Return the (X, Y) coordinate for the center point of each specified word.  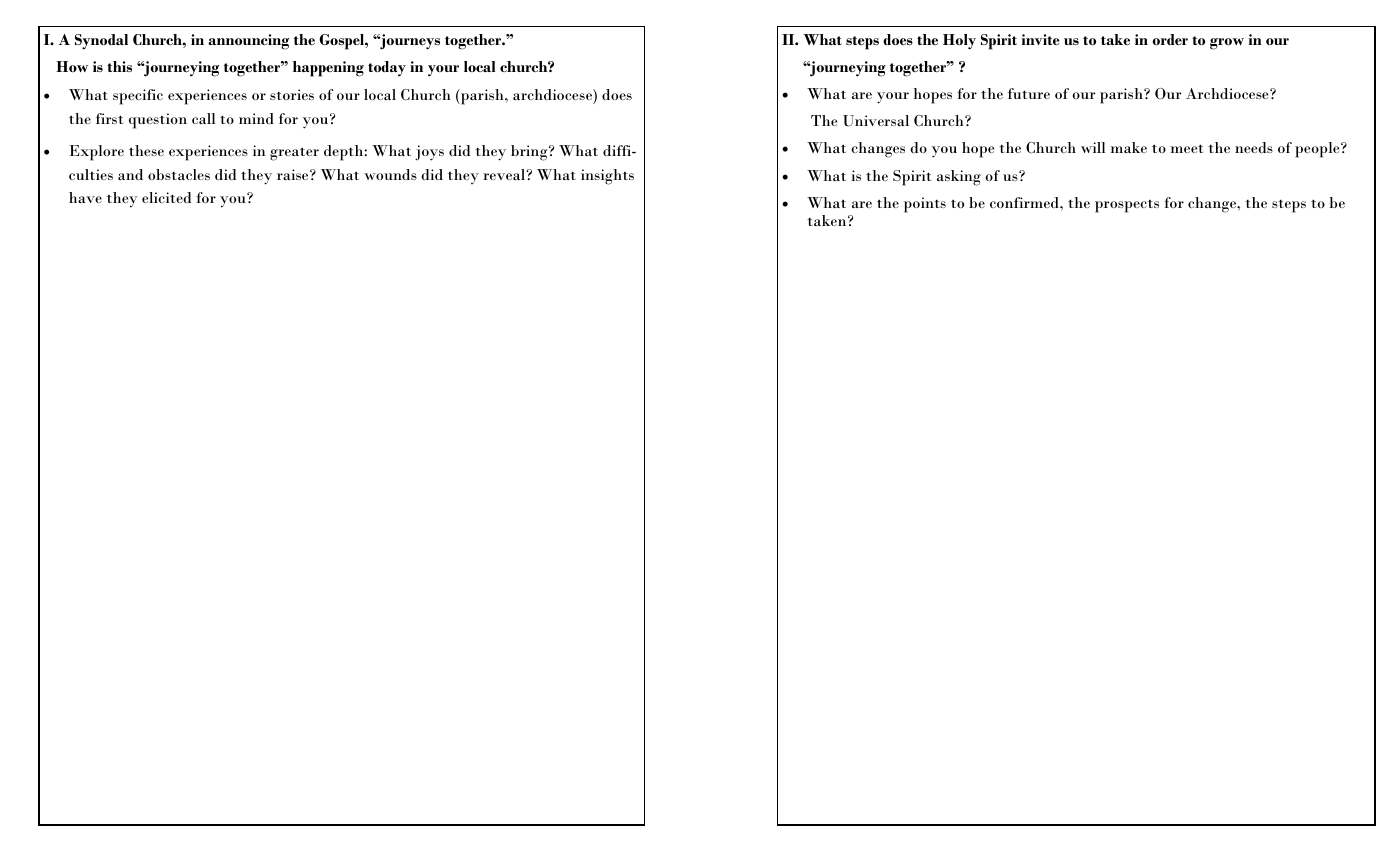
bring (530, 153)
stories (292, 94)
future (1029, 93)
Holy (959, 42)
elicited (166, 197)
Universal (876, 121)
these (146, 150)
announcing (248, 42)
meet (1187, 148)
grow (1227, 44)
